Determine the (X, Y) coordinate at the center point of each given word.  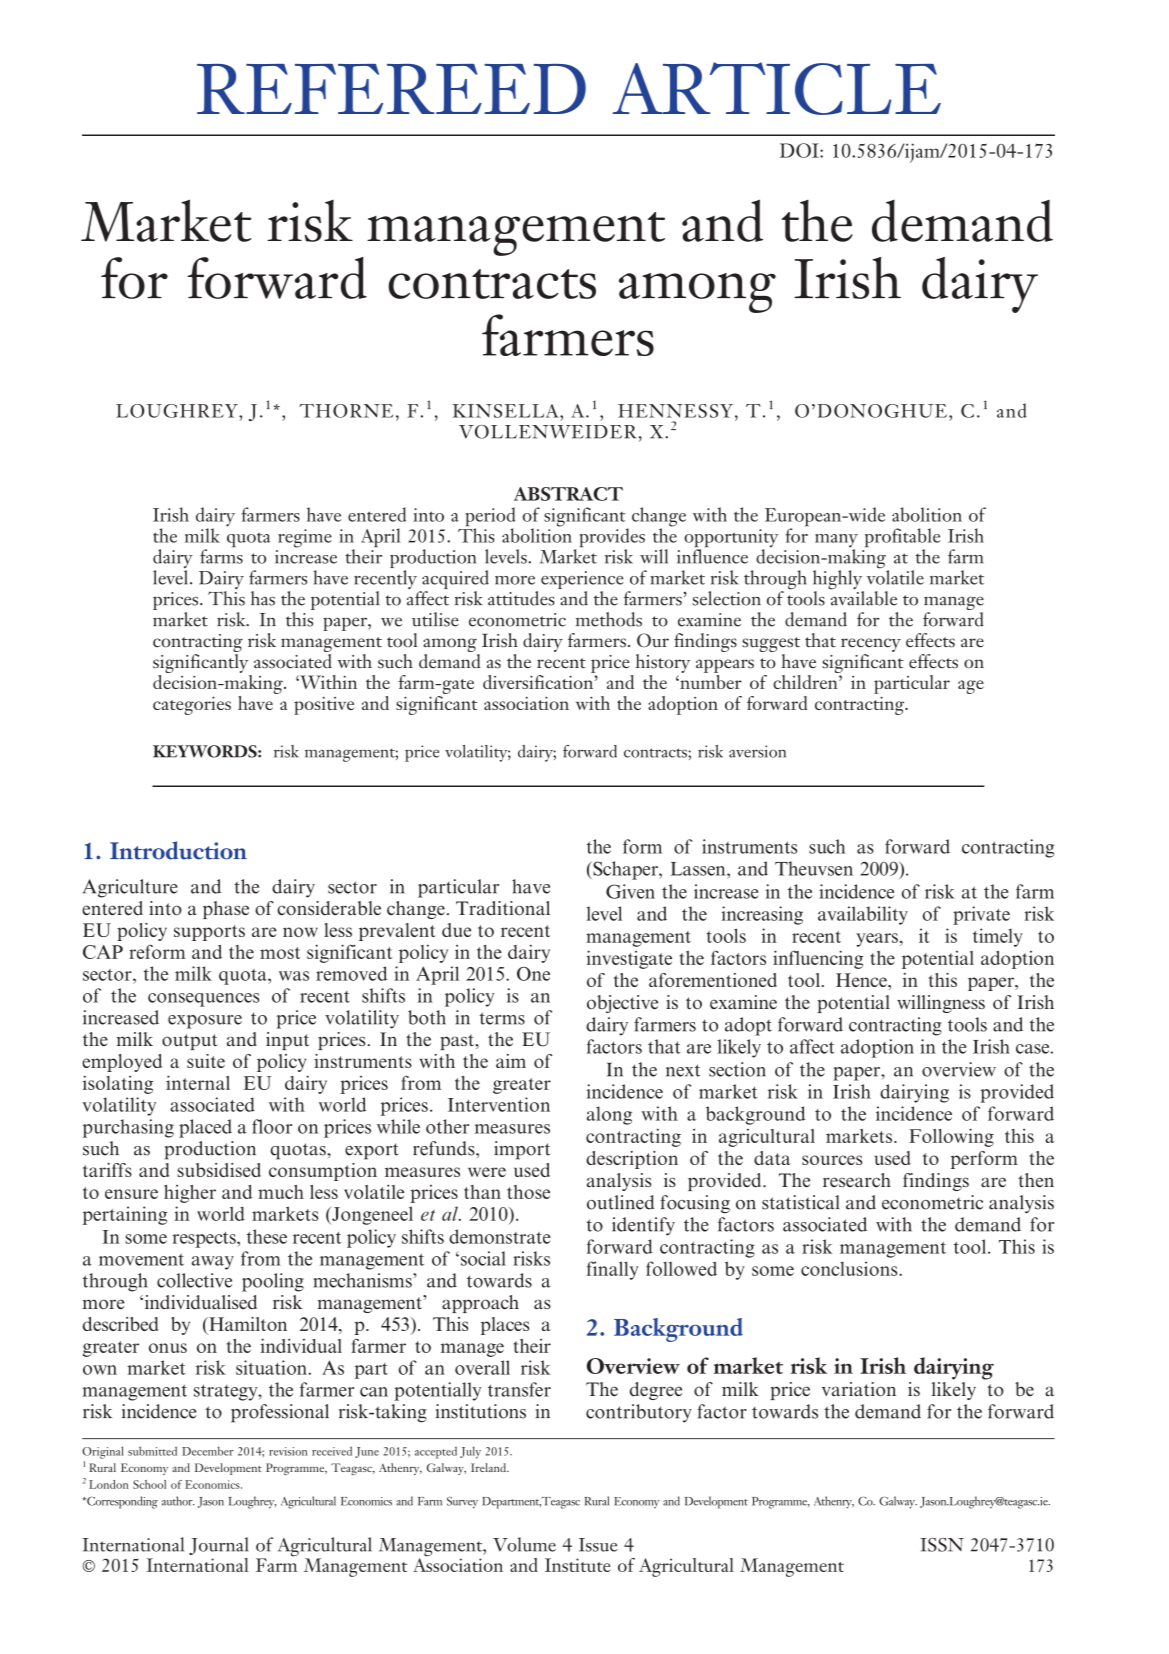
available (863, 597)
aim (511, 1061)
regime (305, 538)
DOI (800, 150)
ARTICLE (777, 88)
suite (206, 1061)
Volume (524, 1544)
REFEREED (391, 89)
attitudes (521, 598)
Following (951, 1137)
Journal (218, 1546)
